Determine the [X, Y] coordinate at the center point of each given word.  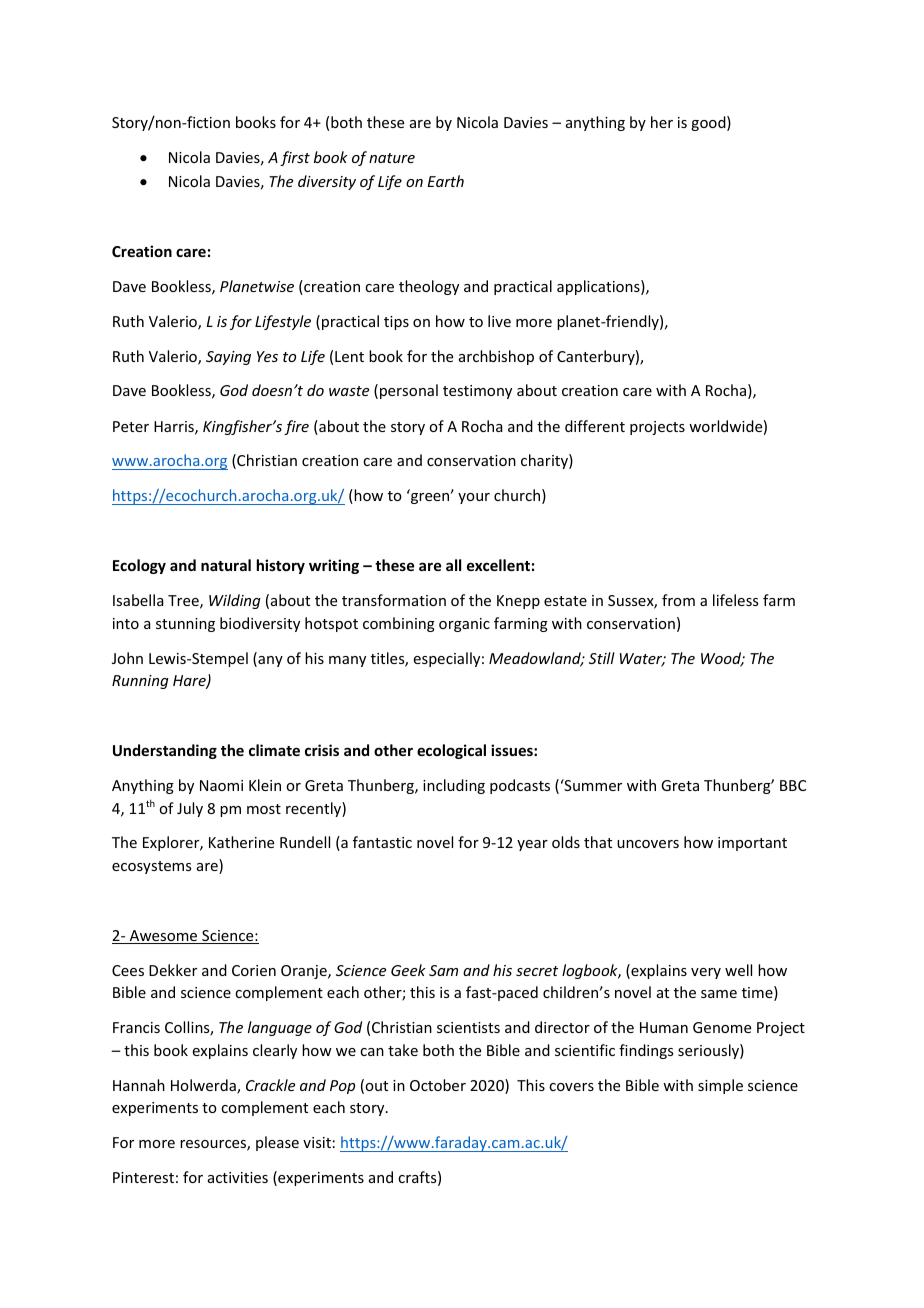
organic [464, 625]
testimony [477, 392]
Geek [408, 970]
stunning [185, 625]
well [738, 970]
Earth [445, 181]
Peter [131, 426]
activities [238, 1177]
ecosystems [151, 867]
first [295, 158]
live [499, 321]
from [678, 600]
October [438, 1085]
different [595, 426]
